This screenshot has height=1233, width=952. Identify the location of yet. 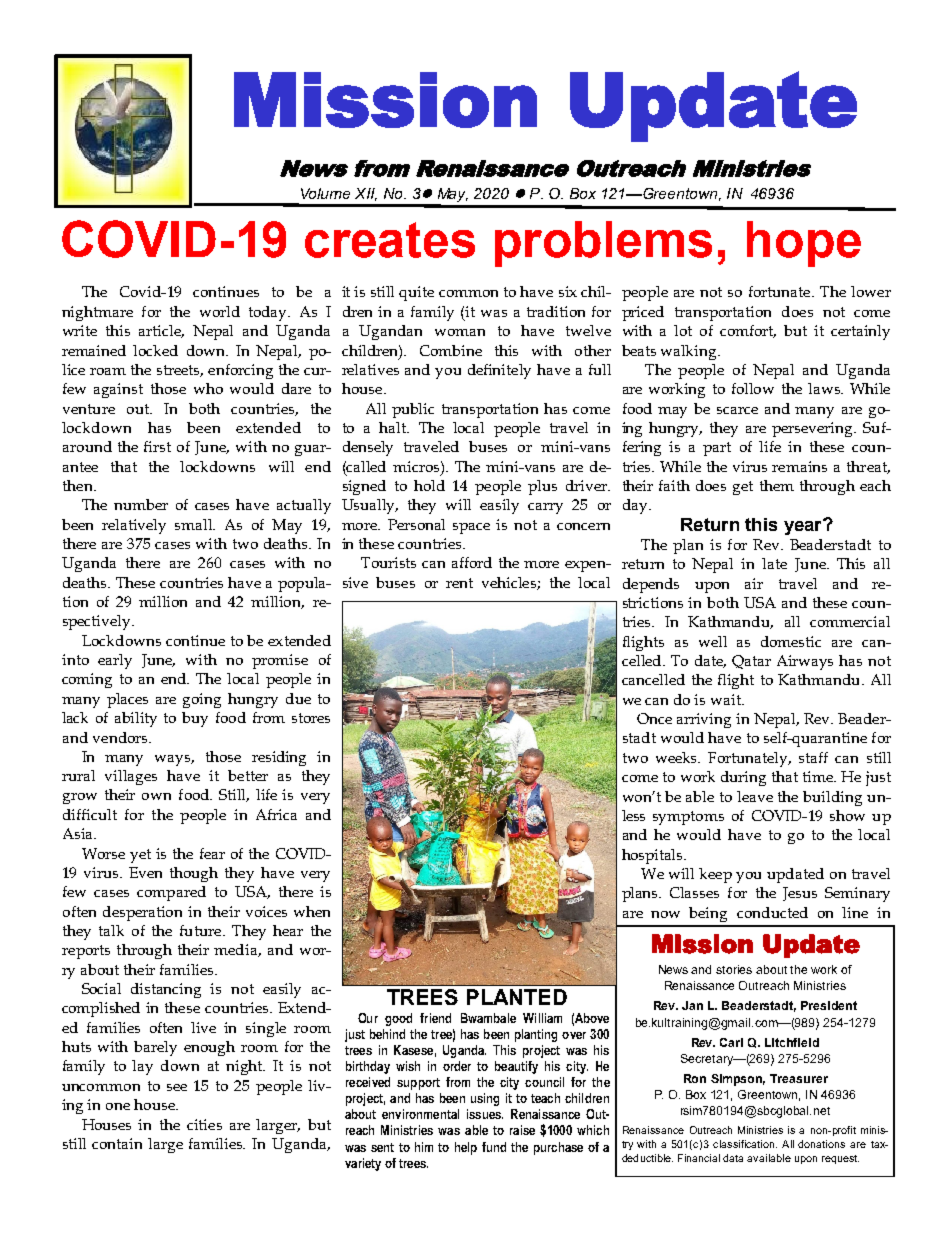
(140, 856).
